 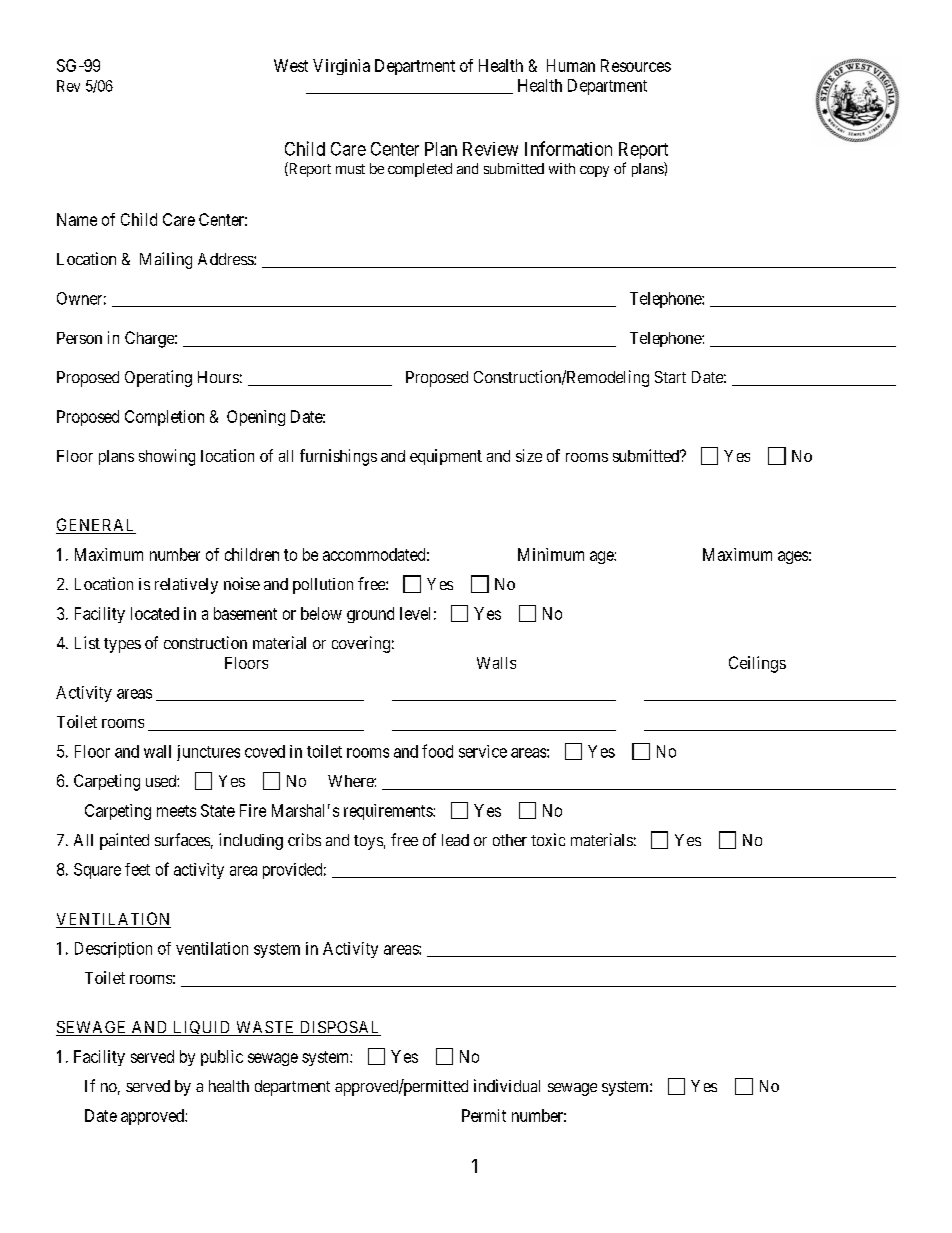 What do you see at coordinates (551, 554) in the screenshot?
I see `Minimum` at bounding box center [551, 554].
